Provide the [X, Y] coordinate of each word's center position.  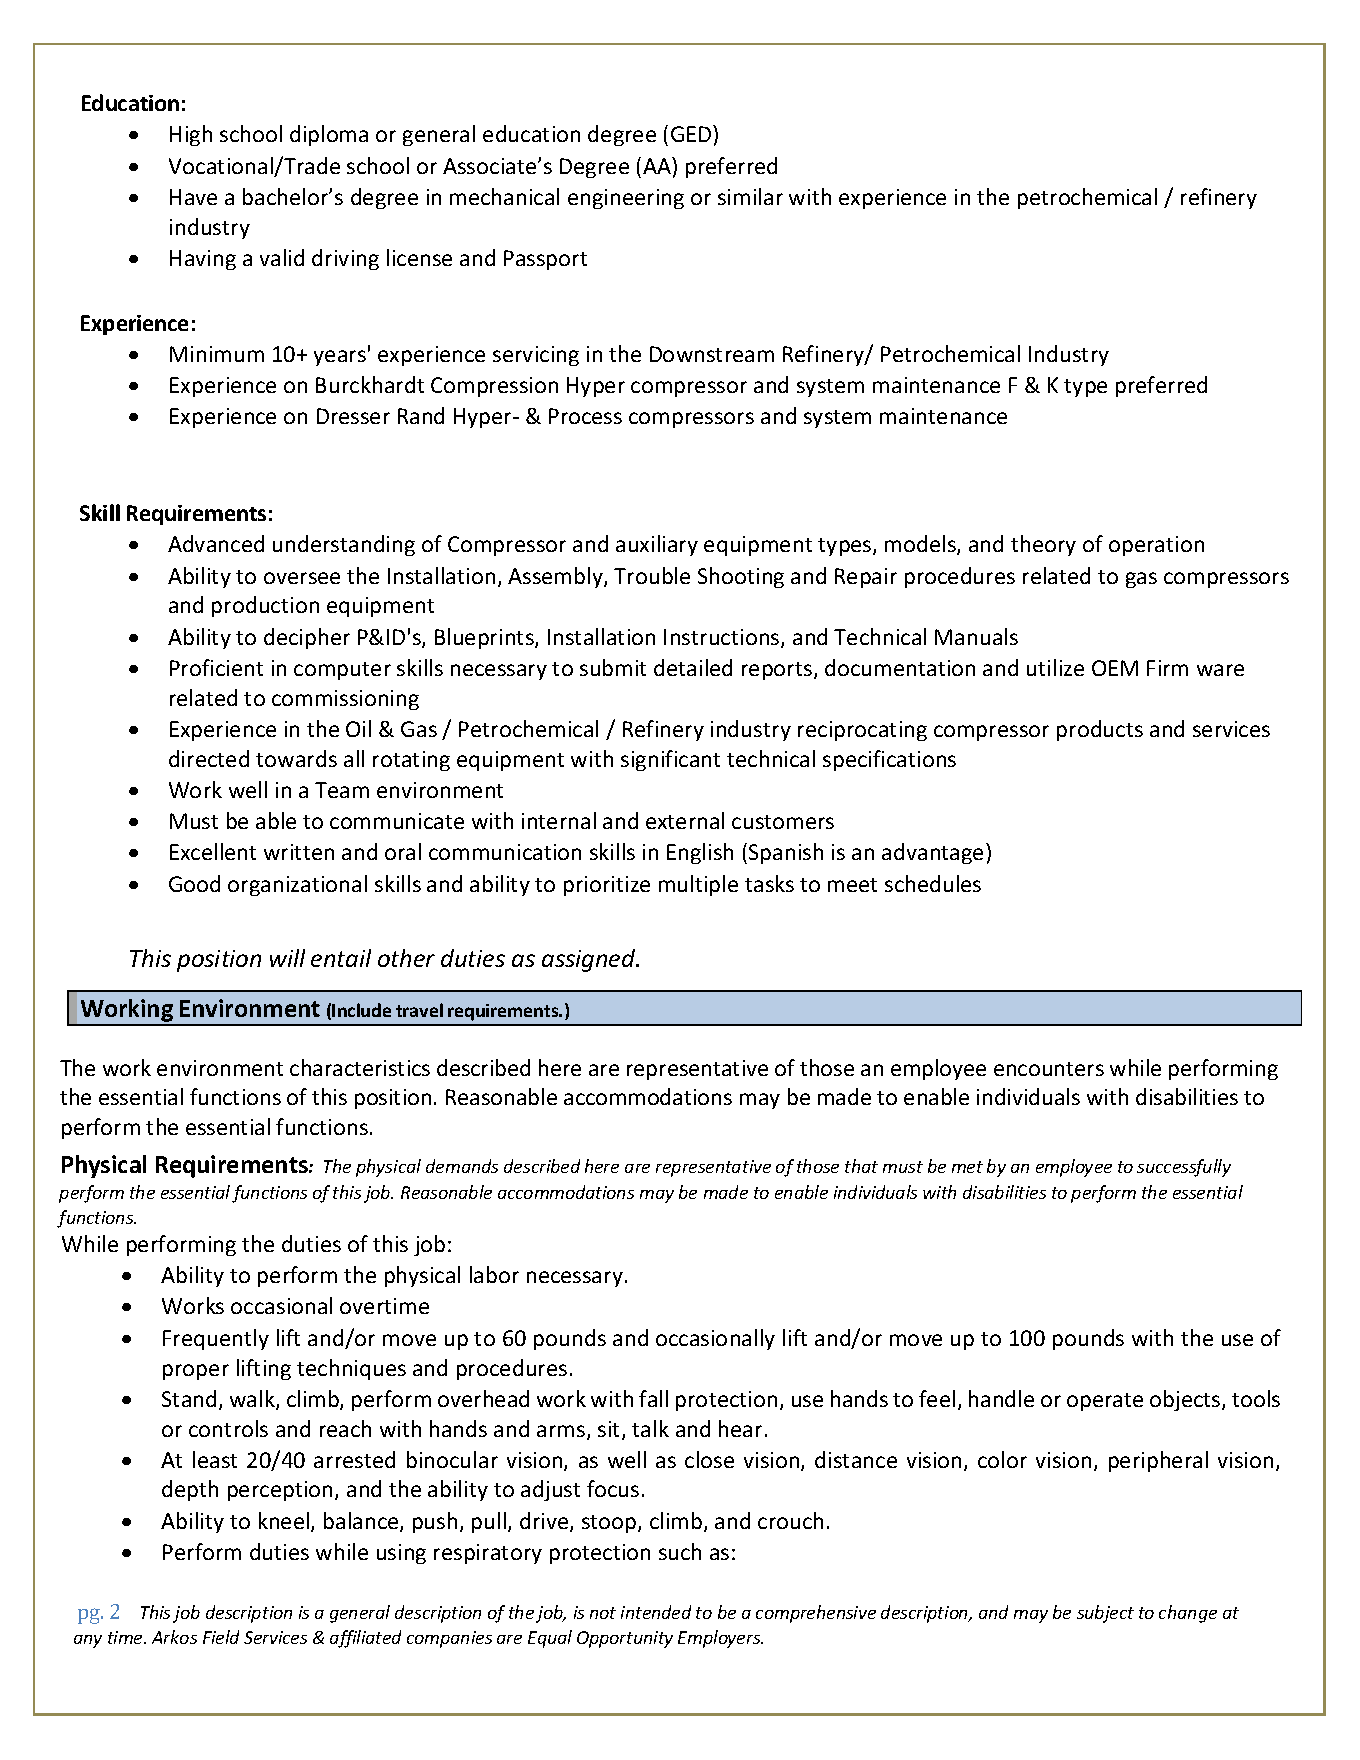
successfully [1184, 1168]
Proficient [216, 667]
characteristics [360, 1067]
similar [750, 196]
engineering [626, 199]
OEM [1115, 668]
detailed [693, 667]
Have [193, 197]
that [861, 1166]
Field [221, 1637]
